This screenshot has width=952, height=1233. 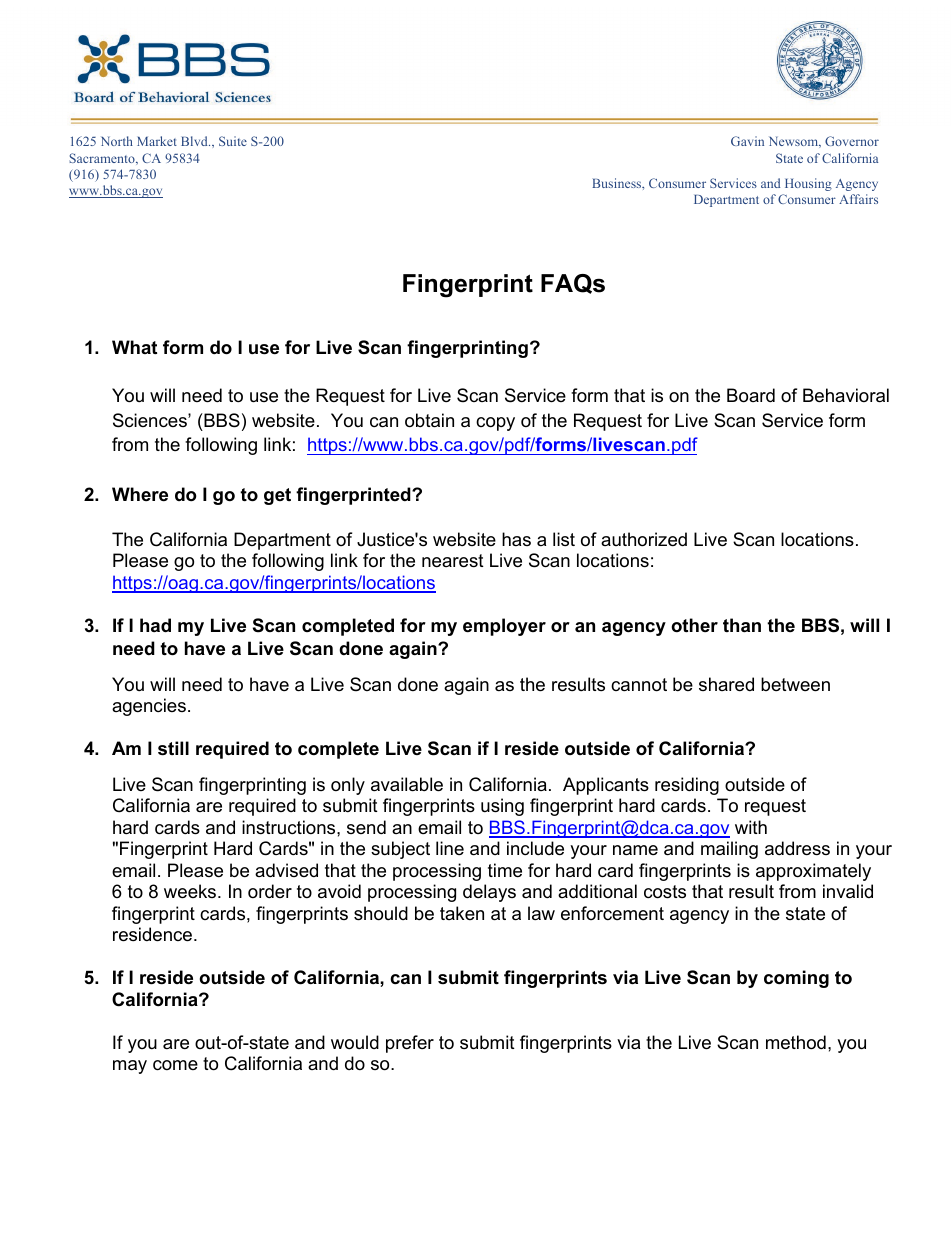 What do you see at coordinates (233, 141) in the screenshot?
I see `Suite` at bounding box center [233, 141].
